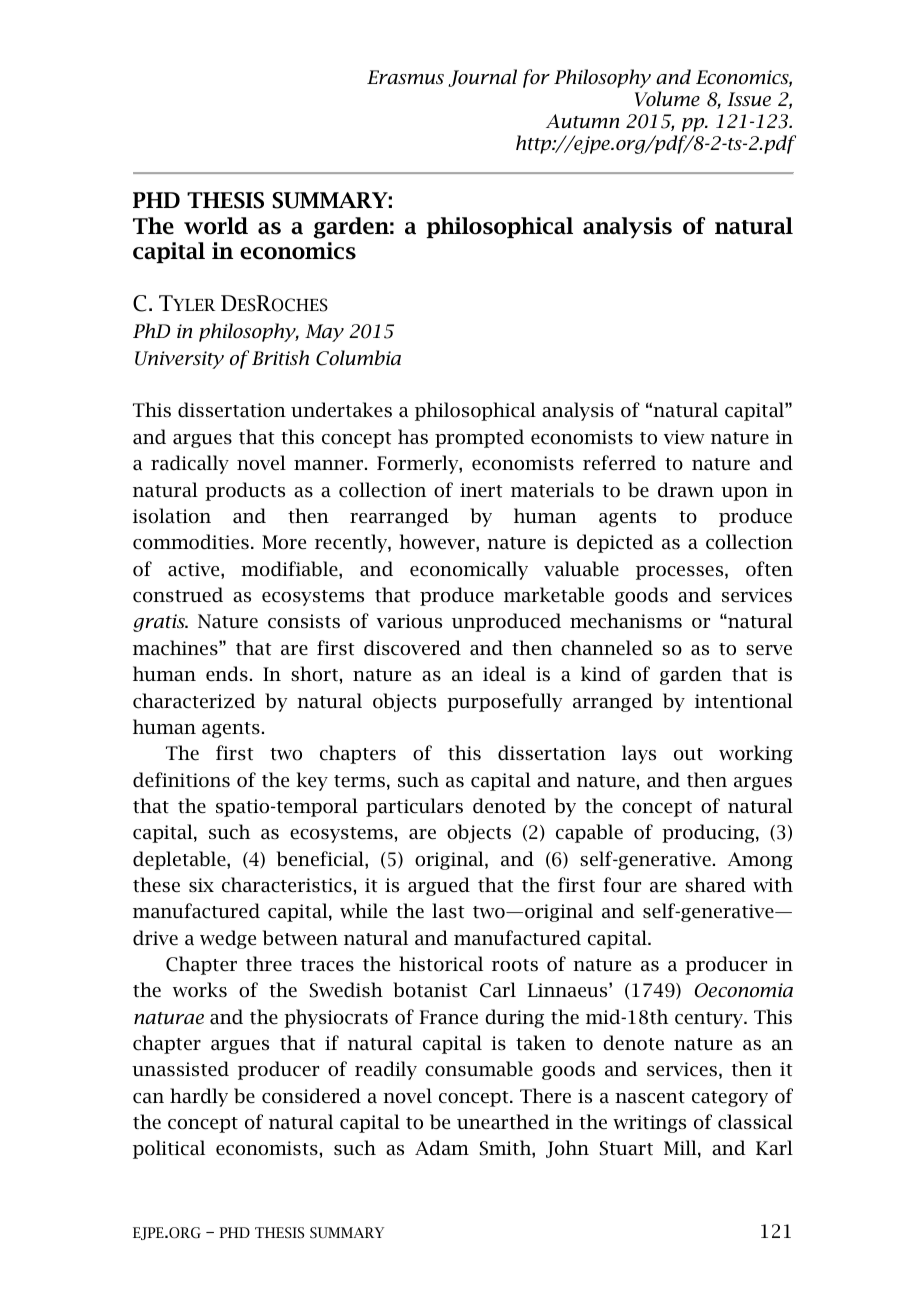 The height and width of the screenshot is (1308, 924). Describe the element at coordinates (178, 595) in the screenshot. I see `construed` at that location.
